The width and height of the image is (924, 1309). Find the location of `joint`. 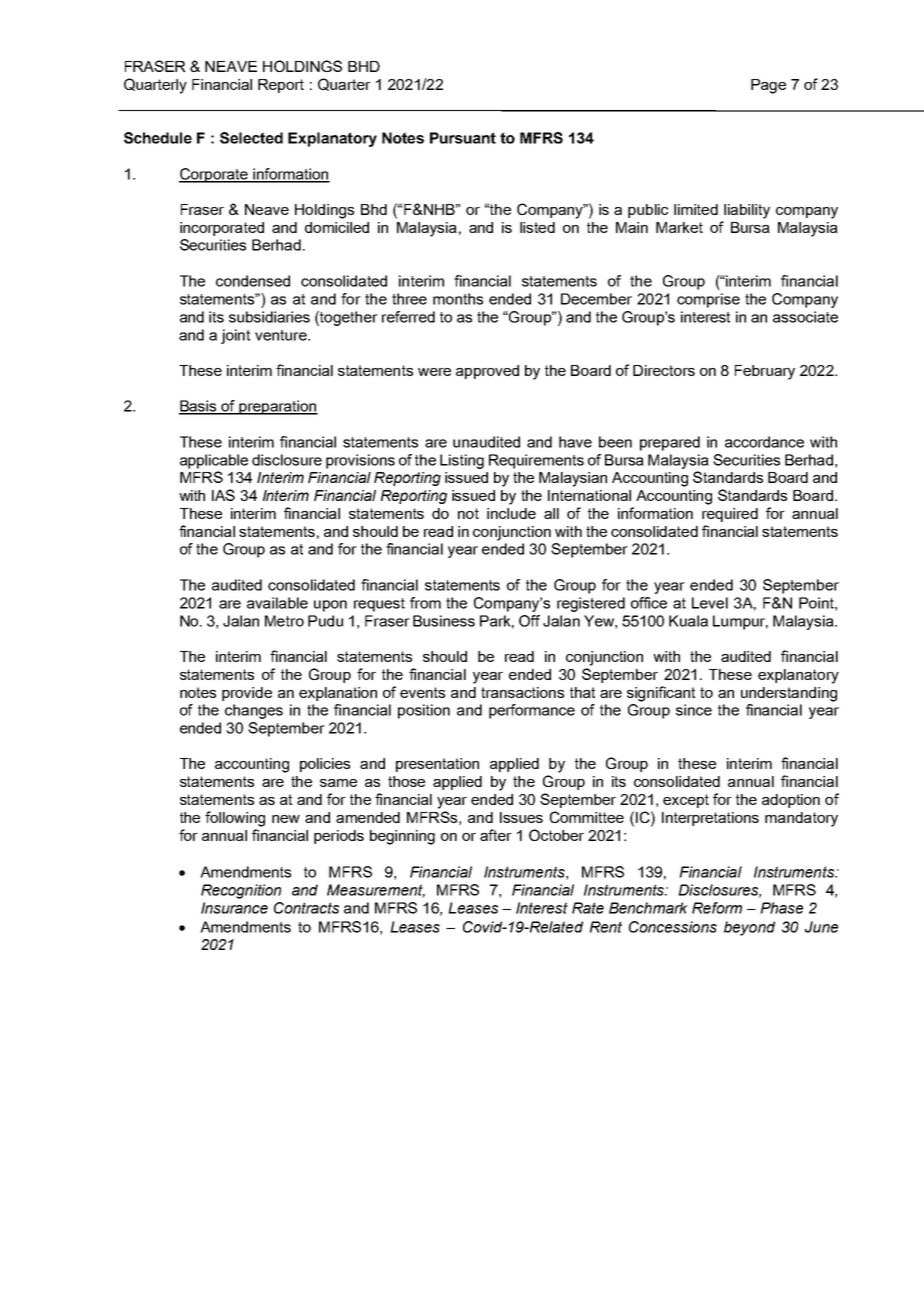

joint is located at coordinates (235, 336).
